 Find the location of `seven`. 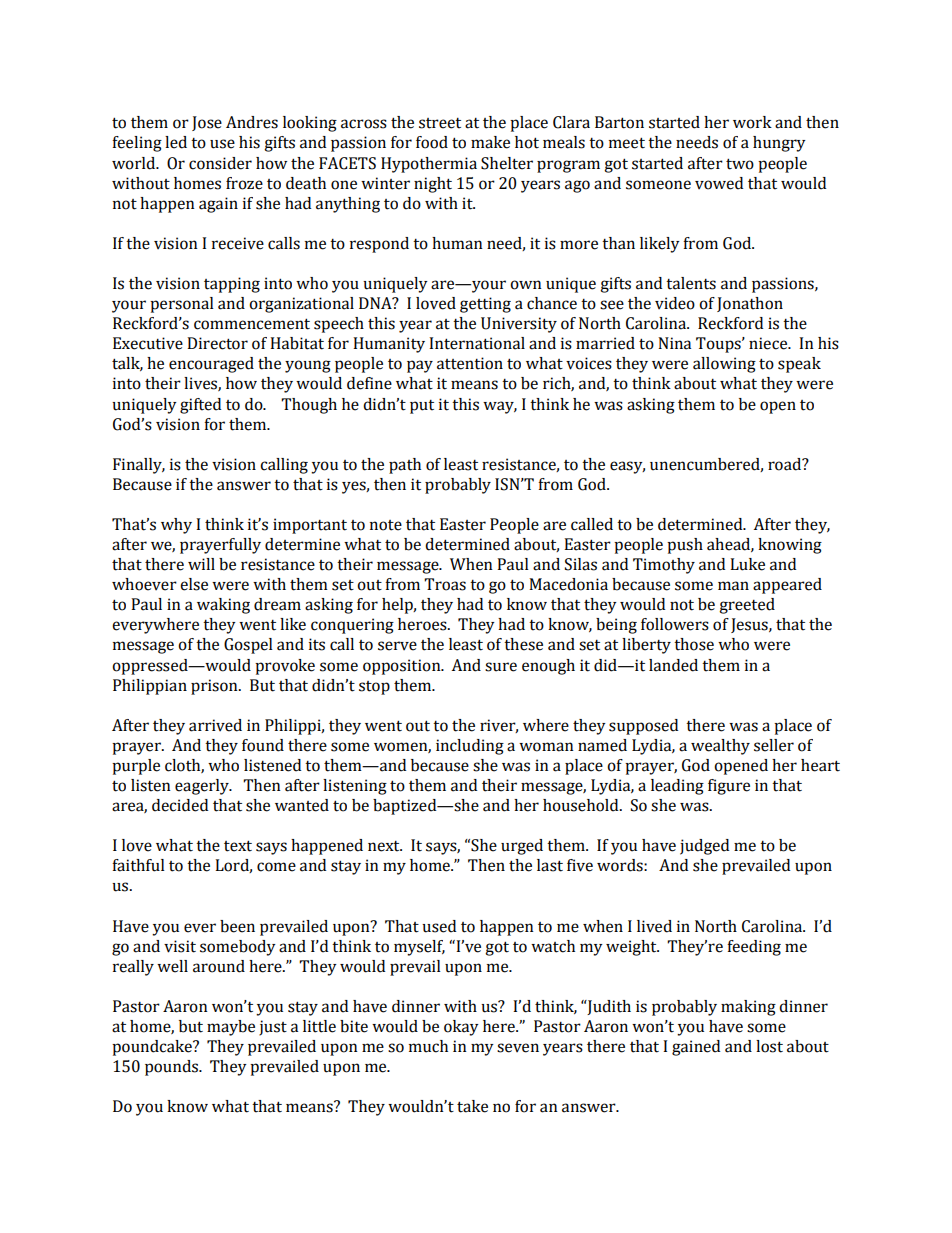

seven is located at coordinates (518, 1048).
